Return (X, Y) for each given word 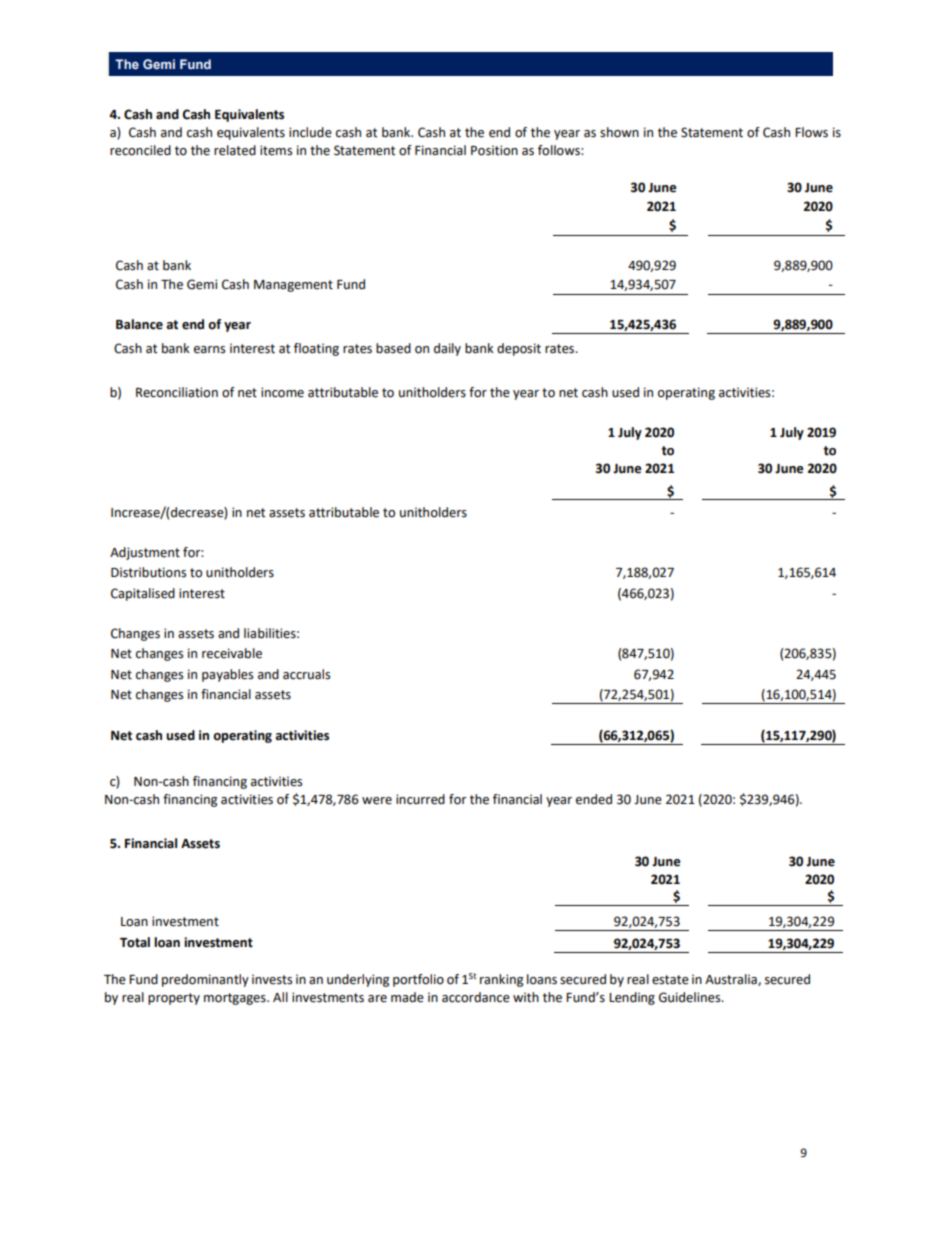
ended (594, 799)
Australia (732, 980)
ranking (501, 980)
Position (494, 150)
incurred (420, 799)
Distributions (148, 572)
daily (447, 349)
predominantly (205, 980)
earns (209, 350)
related (235, 150)
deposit (519, 349)
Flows (811, 132)
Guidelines (691, 997)
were (377, 801)
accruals (306, 674)
